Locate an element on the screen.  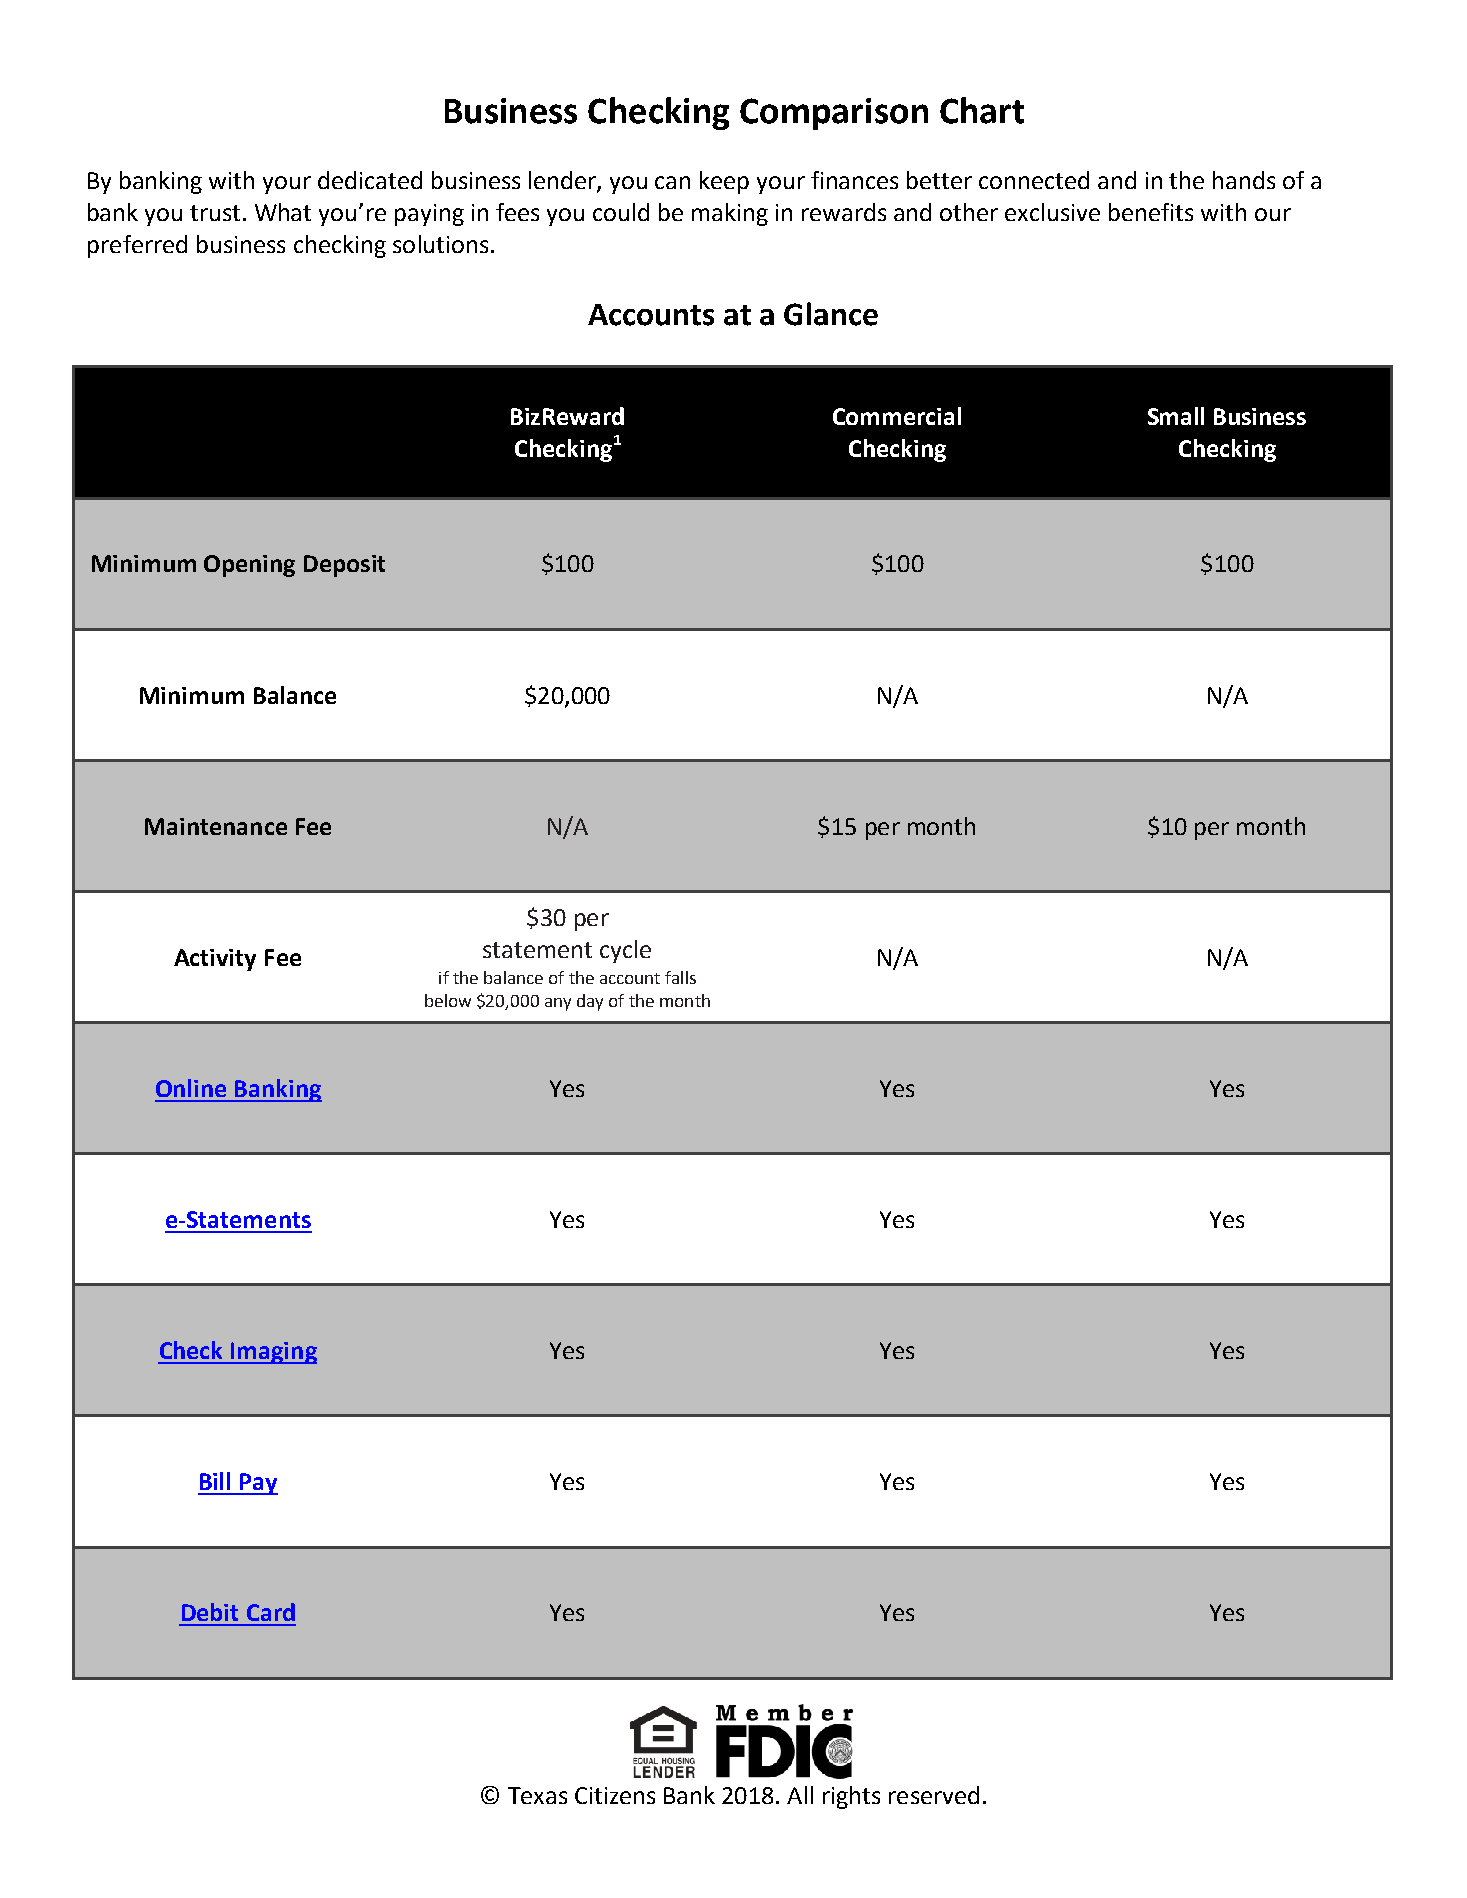
benefits is located at coordinates (1151, 212).
